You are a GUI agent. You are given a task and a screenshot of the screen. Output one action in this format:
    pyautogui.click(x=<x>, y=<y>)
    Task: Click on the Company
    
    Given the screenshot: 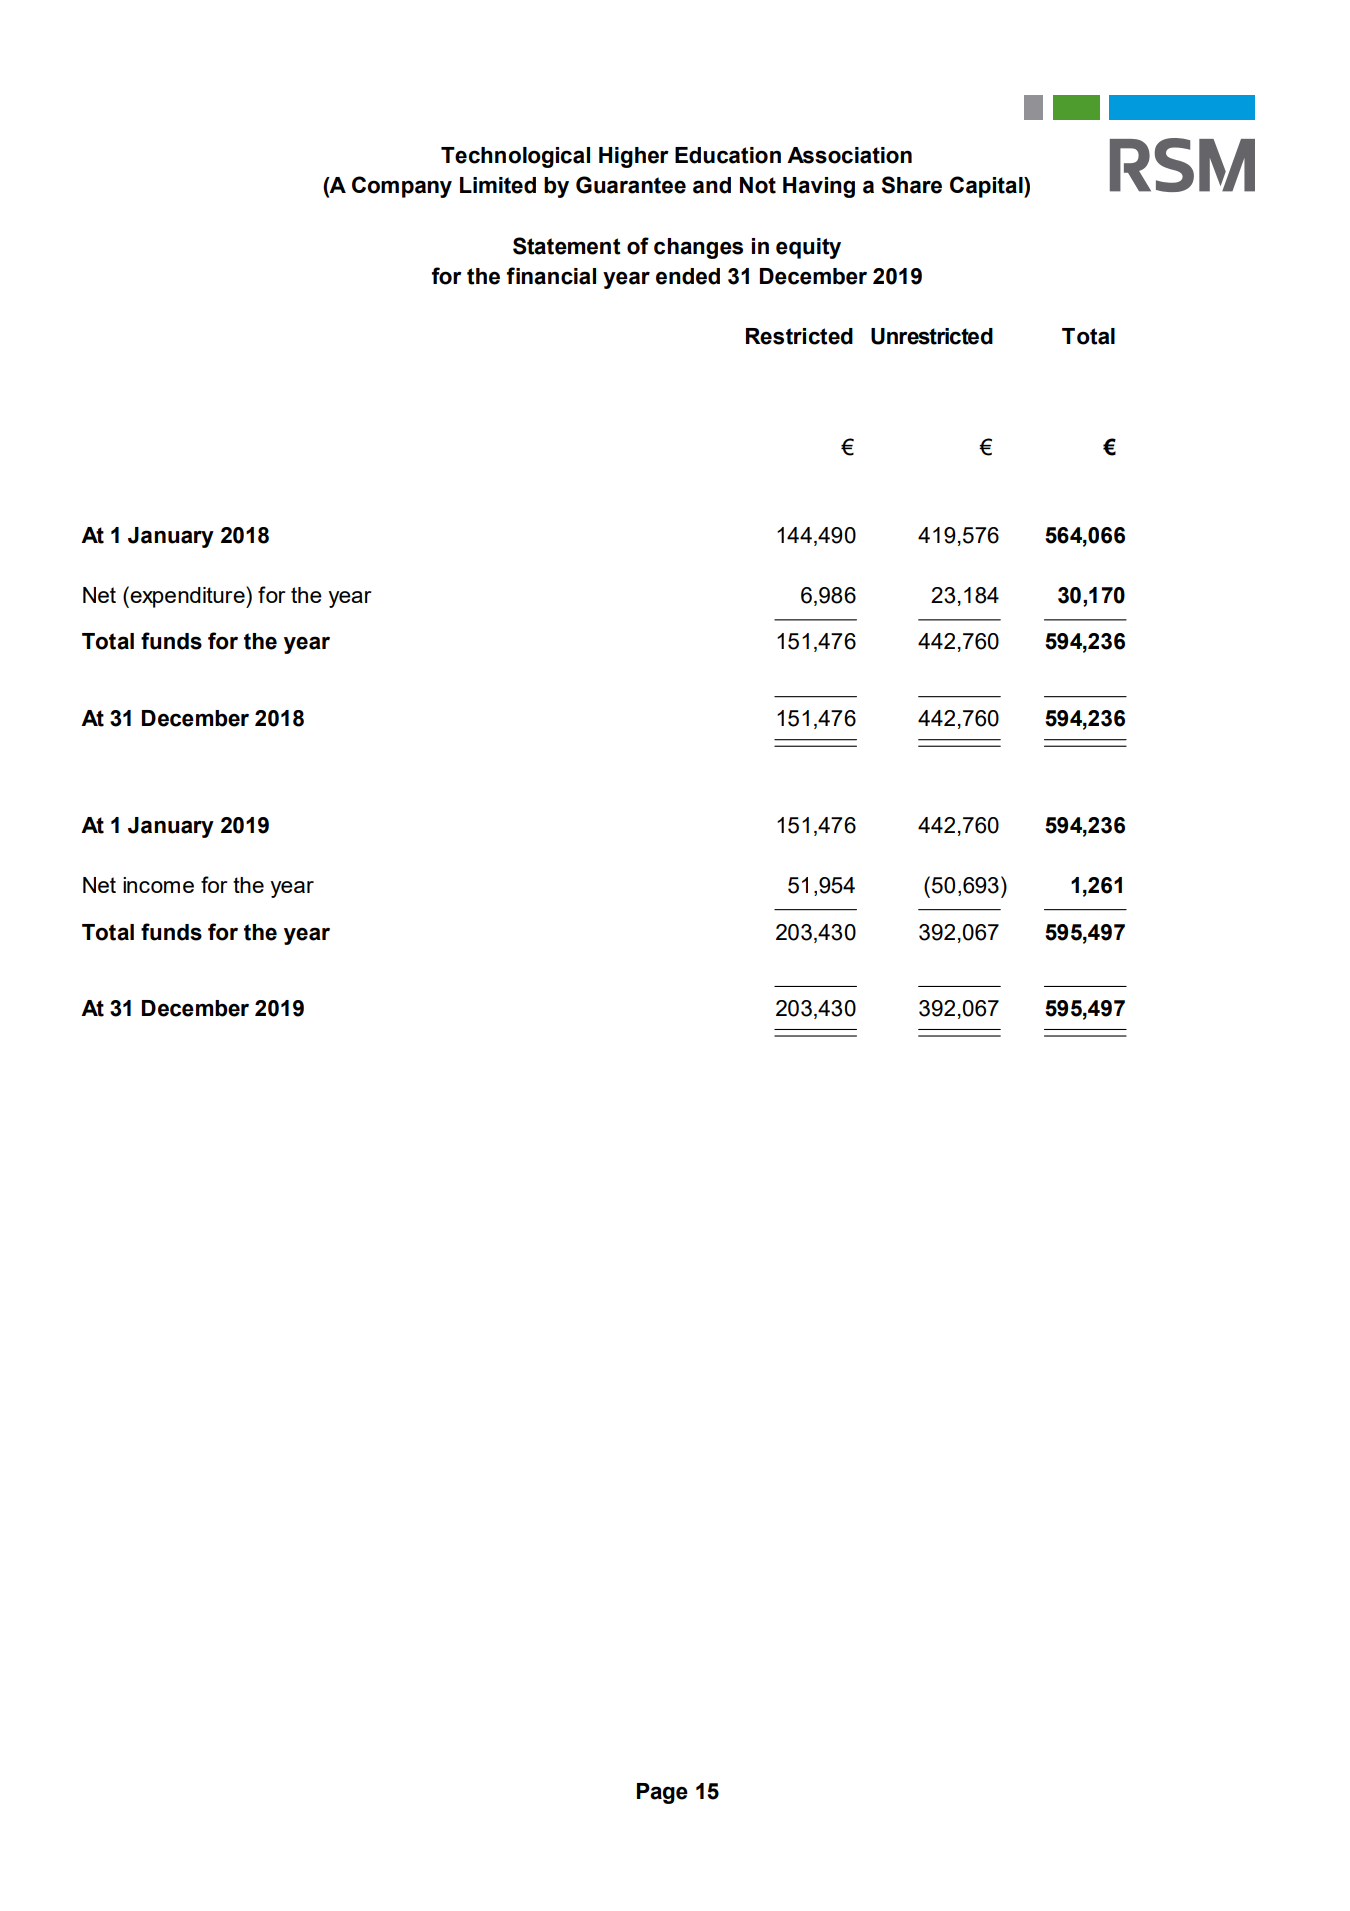 What is the action you would take?
    pyautogui.click(x=402, y=187)
